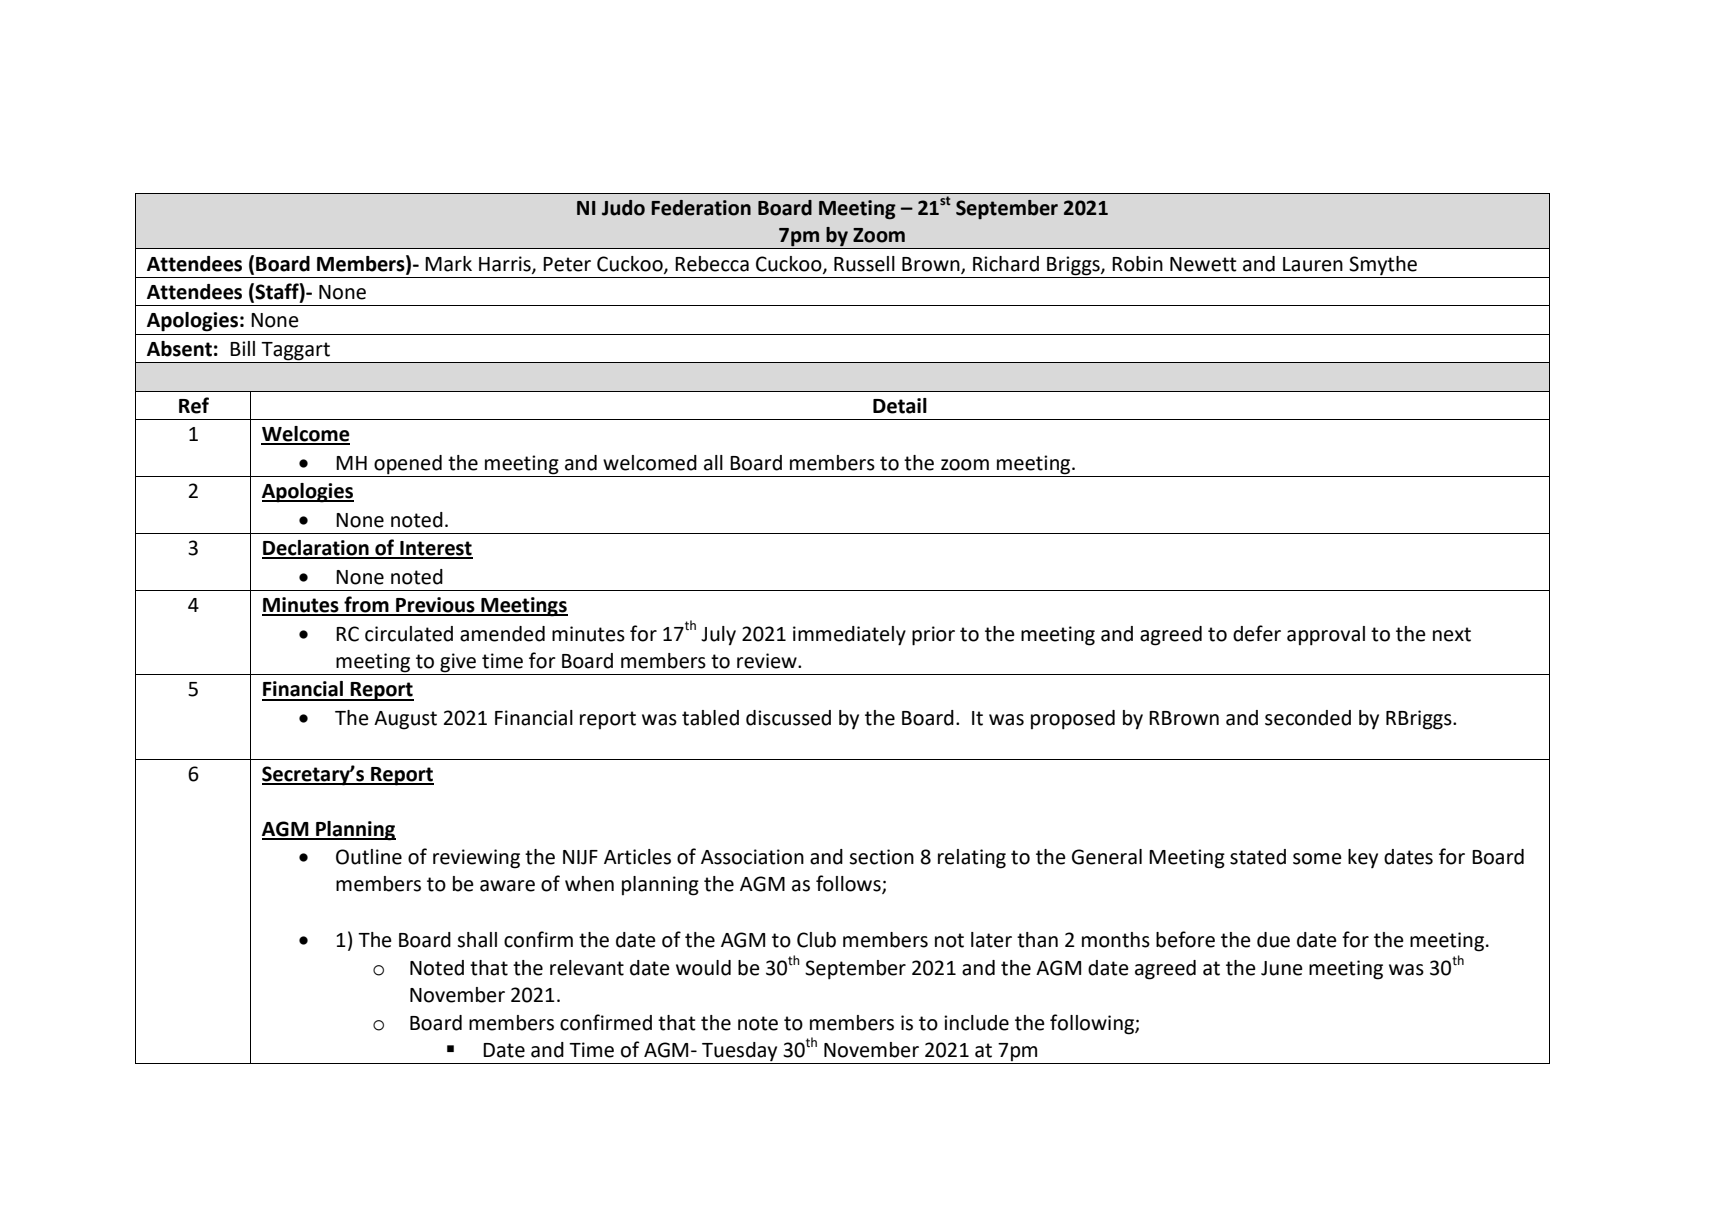 This screenshot has height=1214, width=1717. What do you see at coordinates (849, 636) in the screenshot?
I see `immediately` at bounding box center [849, 636].
